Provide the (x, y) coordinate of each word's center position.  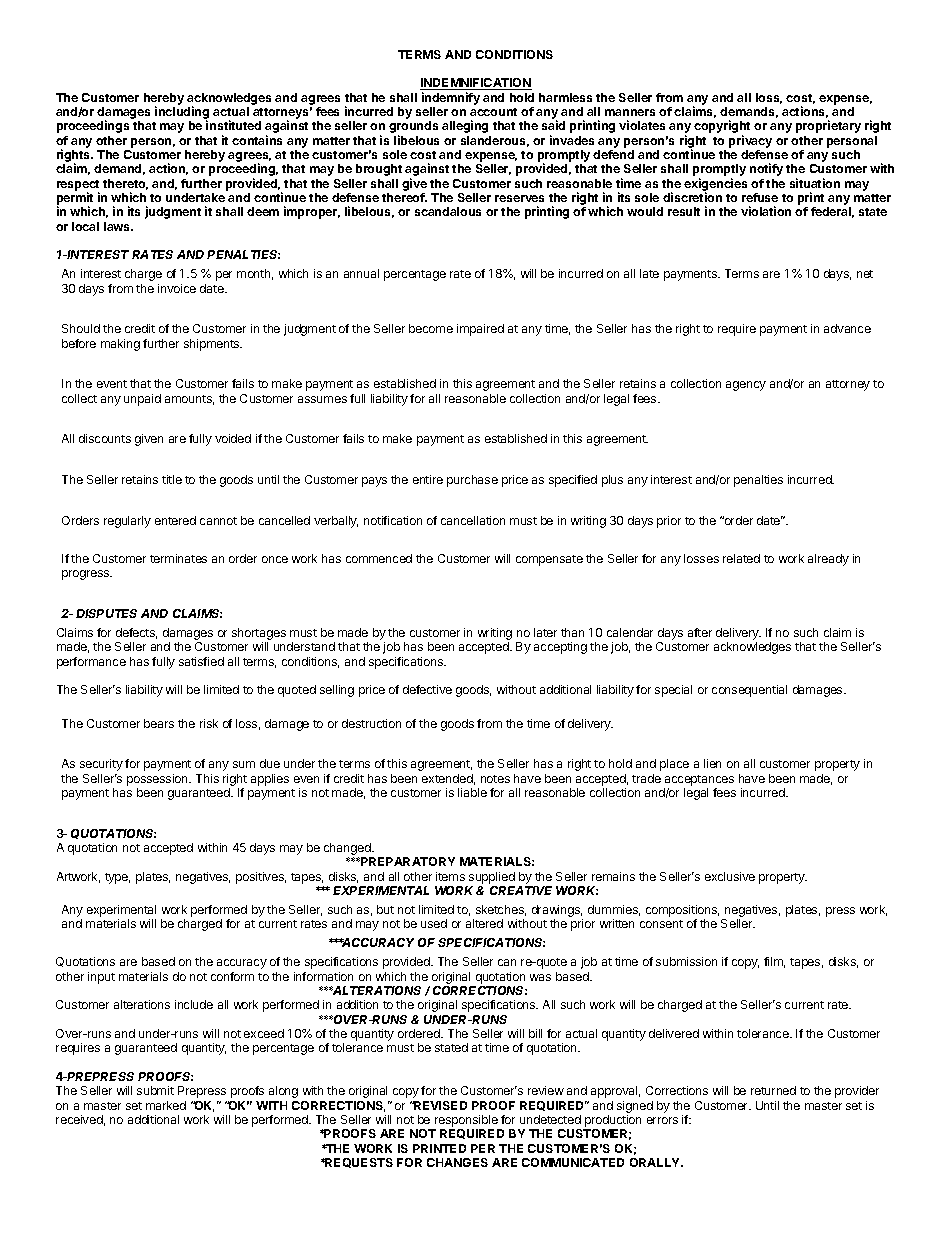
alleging (465, 126)
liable (472, 792)
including (182, 114)
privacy (750, 141)
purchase (472, 481)
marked (166, 1105)
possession (158, 780)
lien (712, 763)
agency (746, 386)
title (172, 479)
